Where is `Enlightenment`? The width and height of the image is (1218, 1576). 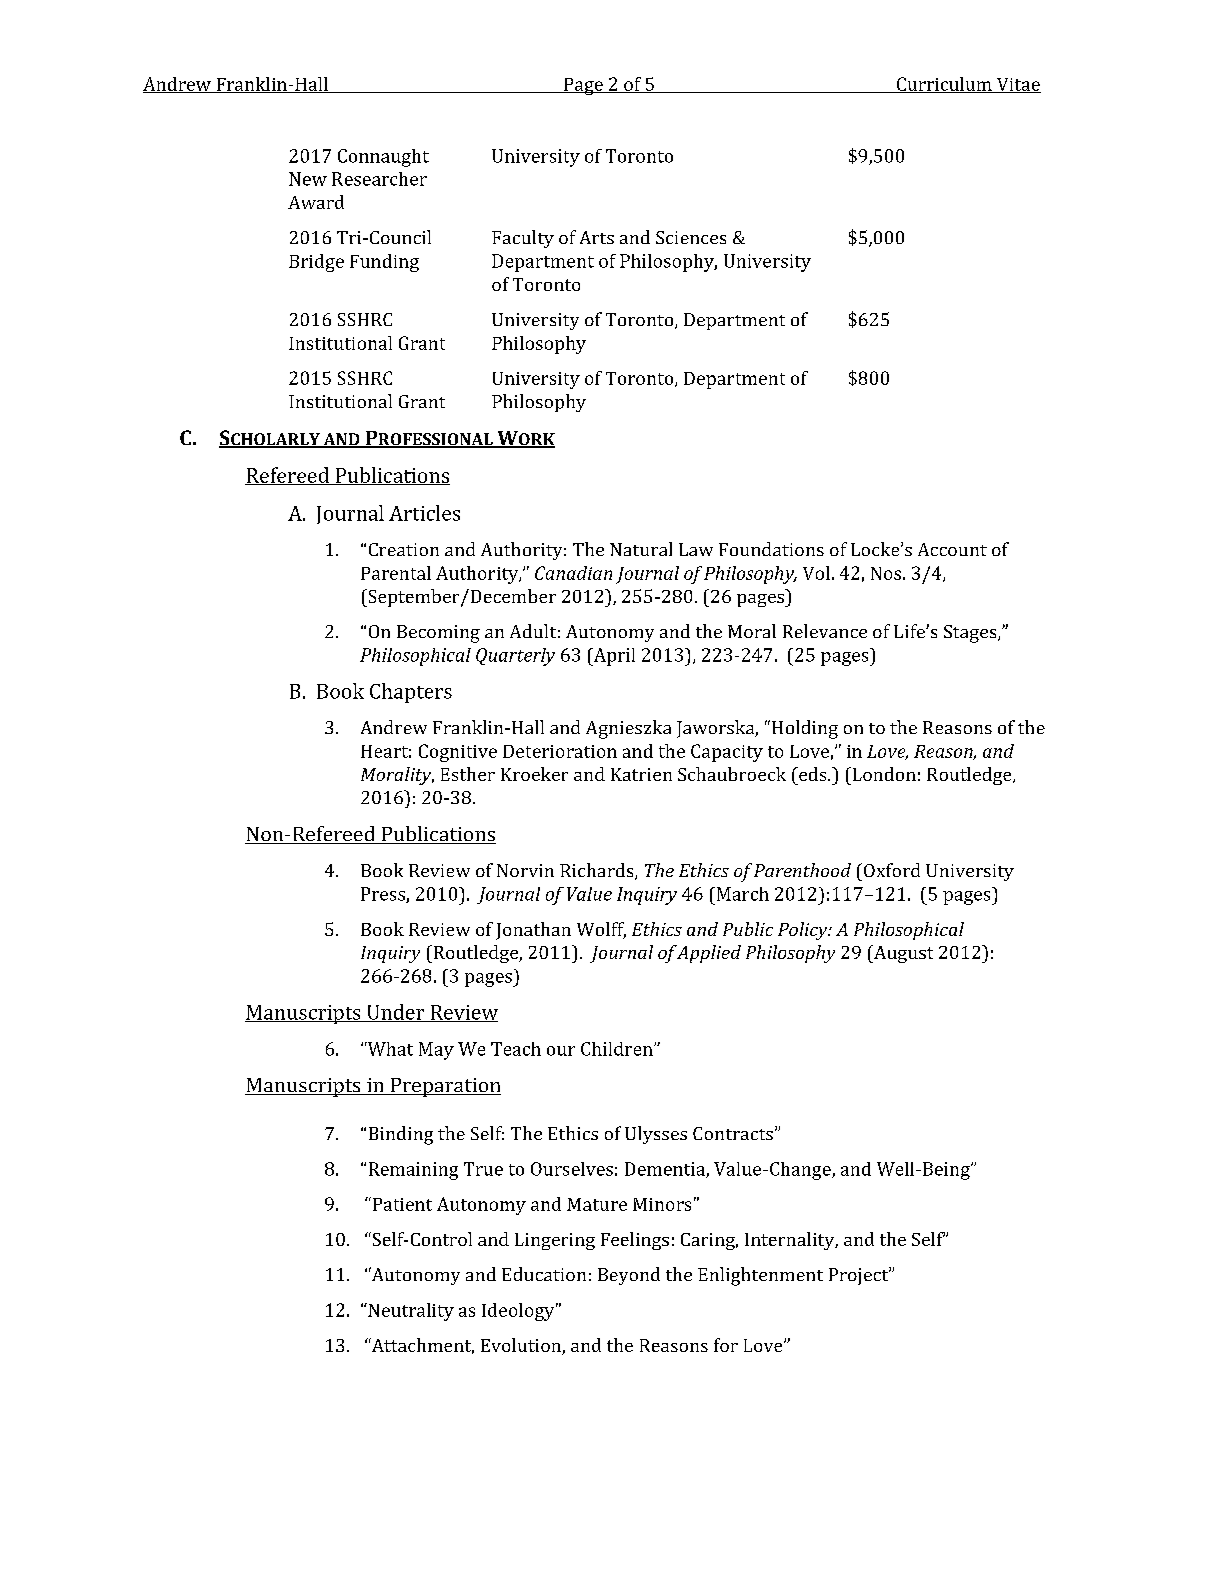
Enlightenment is located at coordinates (760, 1276).
